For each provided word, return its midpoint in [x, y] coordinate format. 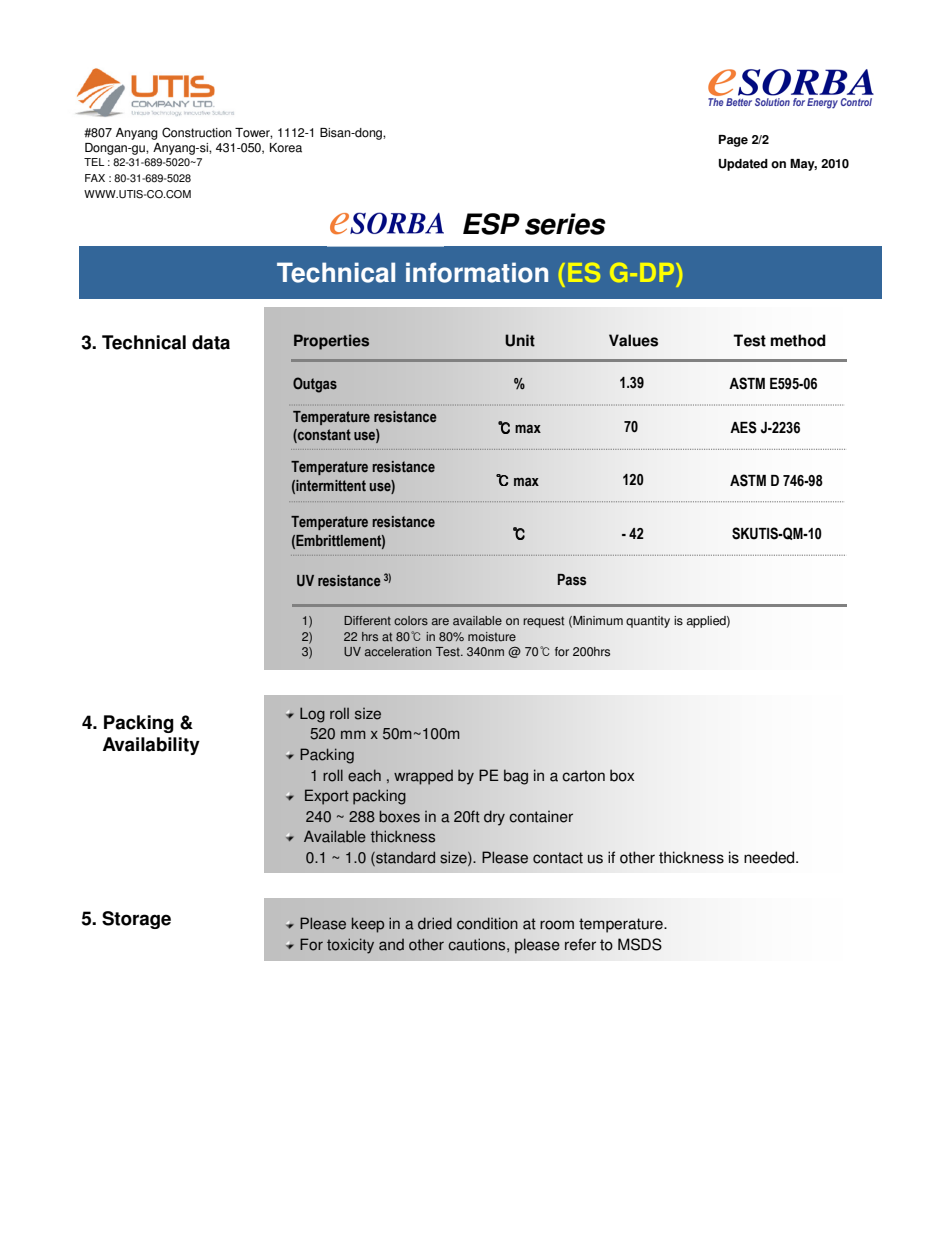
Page [733, 141]
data [211, 342]
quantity [648, 622]
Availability [151, 746]
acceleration [398, 652]
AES [743, 427]
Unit [520, 340]
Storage [136, 920]
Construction [197, 132]
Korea [286, 148]
